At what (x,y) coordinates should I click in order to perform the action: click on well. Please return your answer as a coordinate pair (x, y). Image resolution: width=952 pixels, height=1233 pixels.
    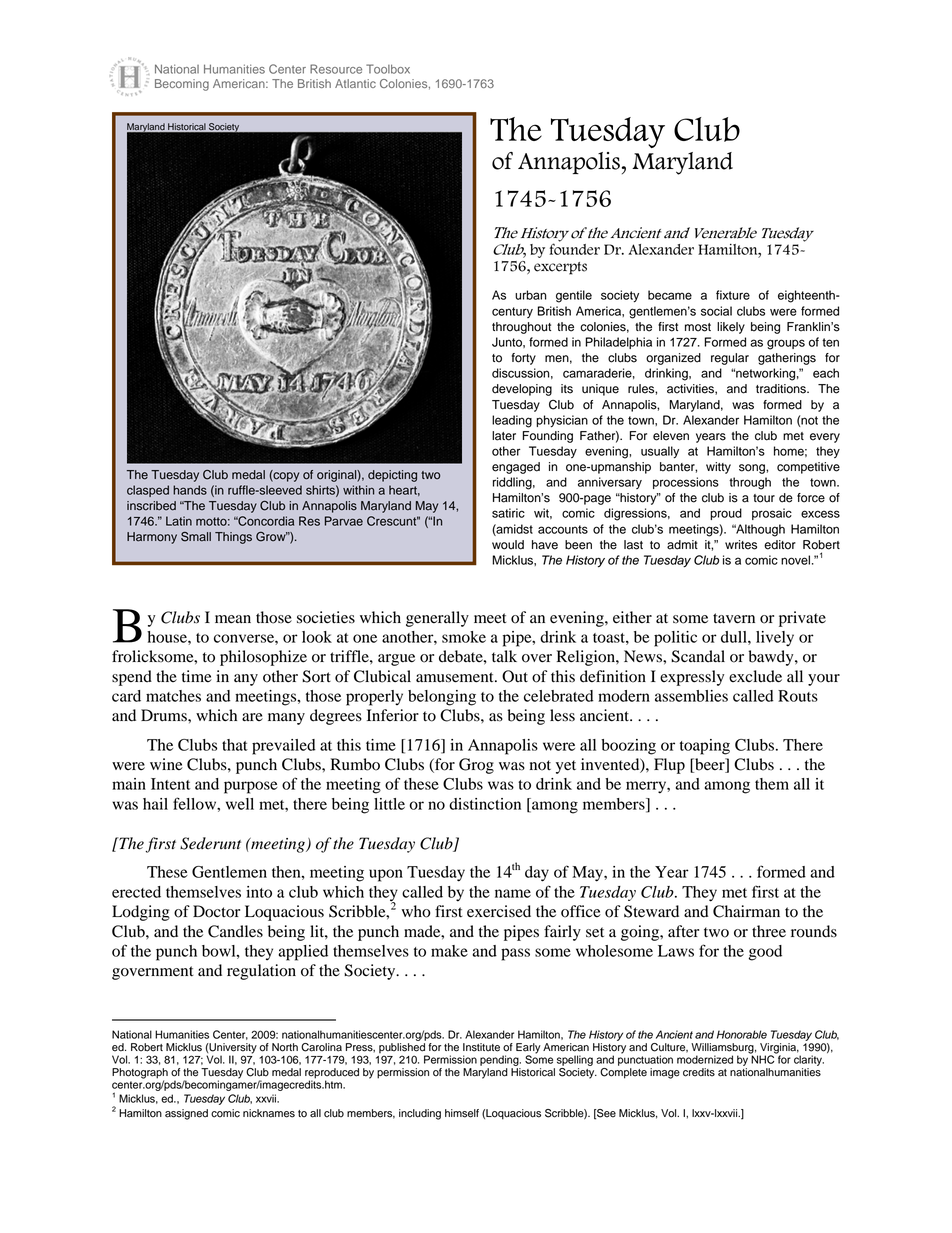
    Looking at the image, I should click on (240, 804).
